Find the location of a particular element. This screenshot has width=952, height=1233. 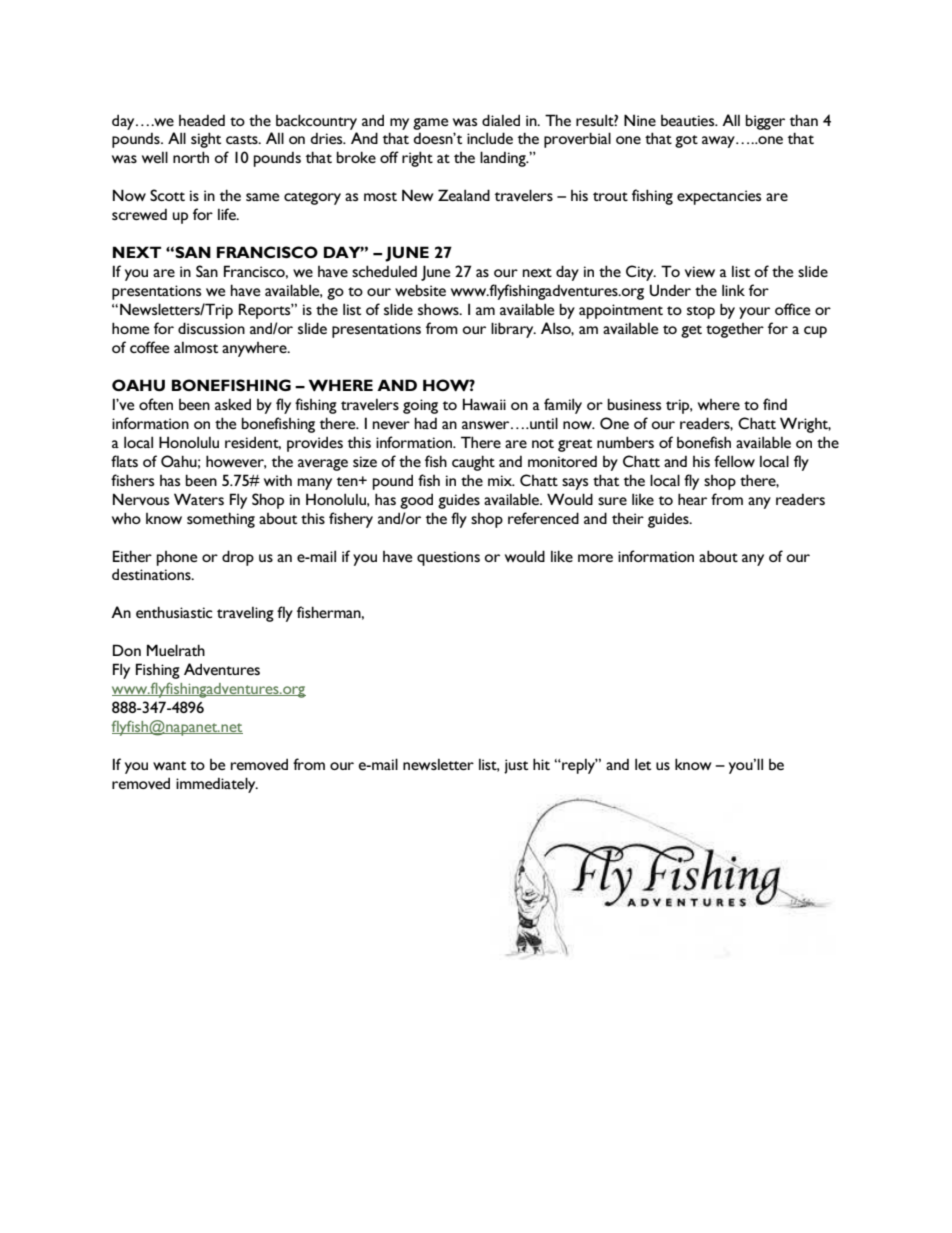

got is located at coordinates (686, 141).
